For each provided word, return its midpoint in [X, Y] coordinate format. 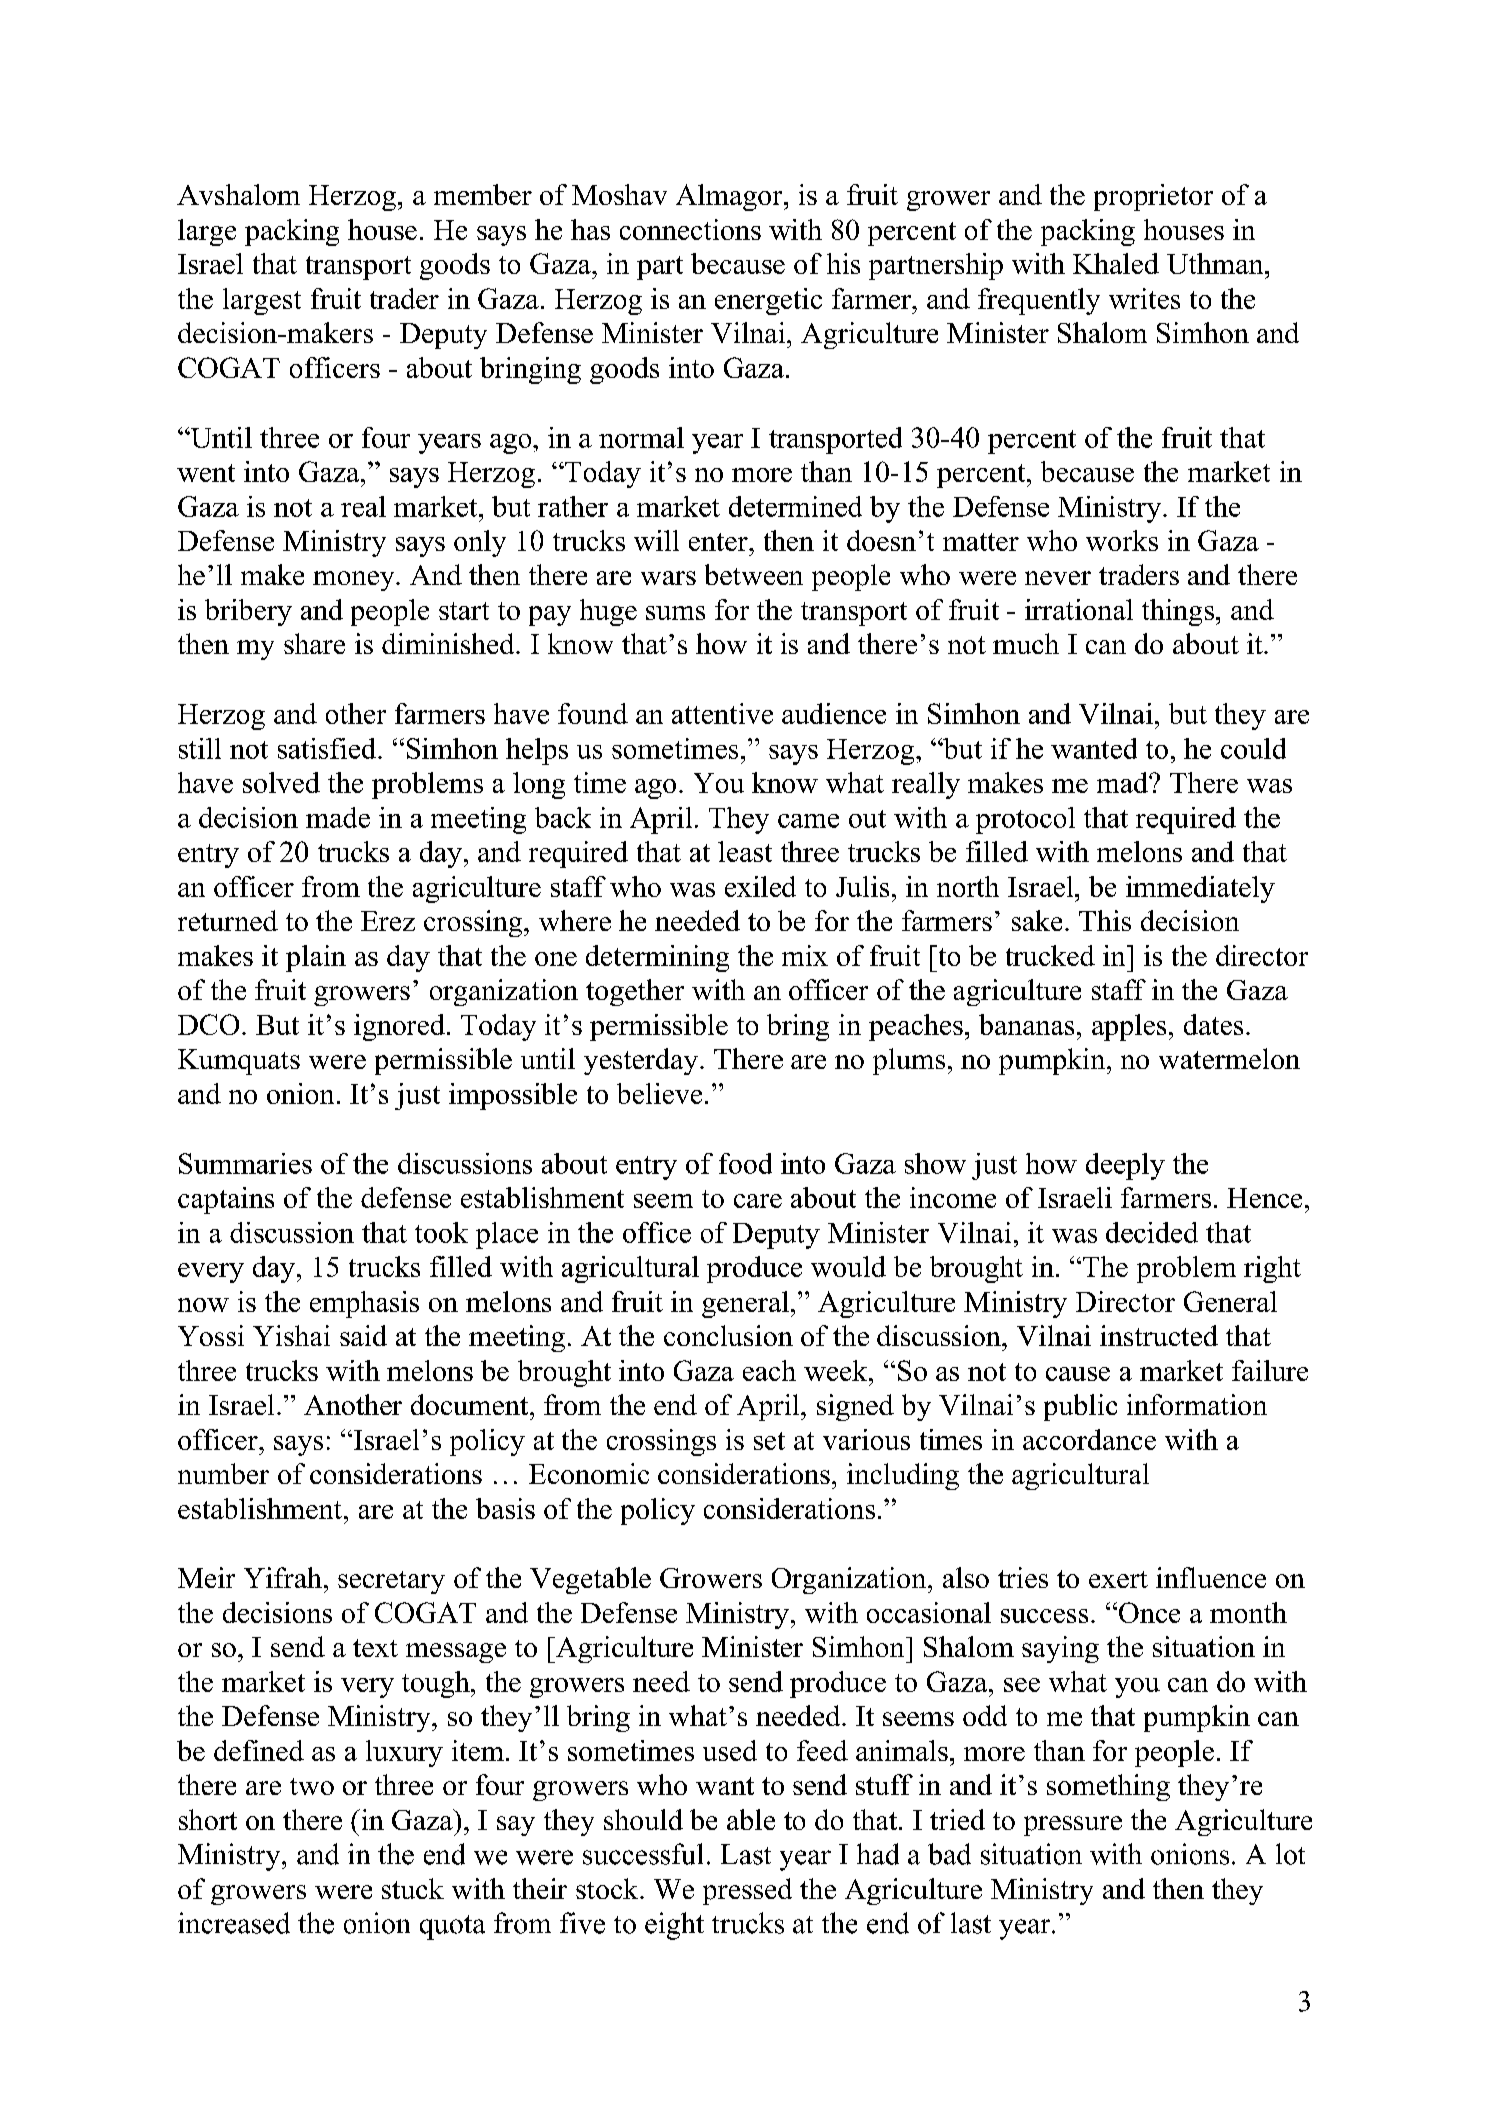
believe [659, 1093]
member [483, 194]
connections [690, 229]
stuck [413, 1888]
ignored [399, 1027]
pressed [747, 1891]
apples [1129, 1027]
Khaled [1116, 263]
